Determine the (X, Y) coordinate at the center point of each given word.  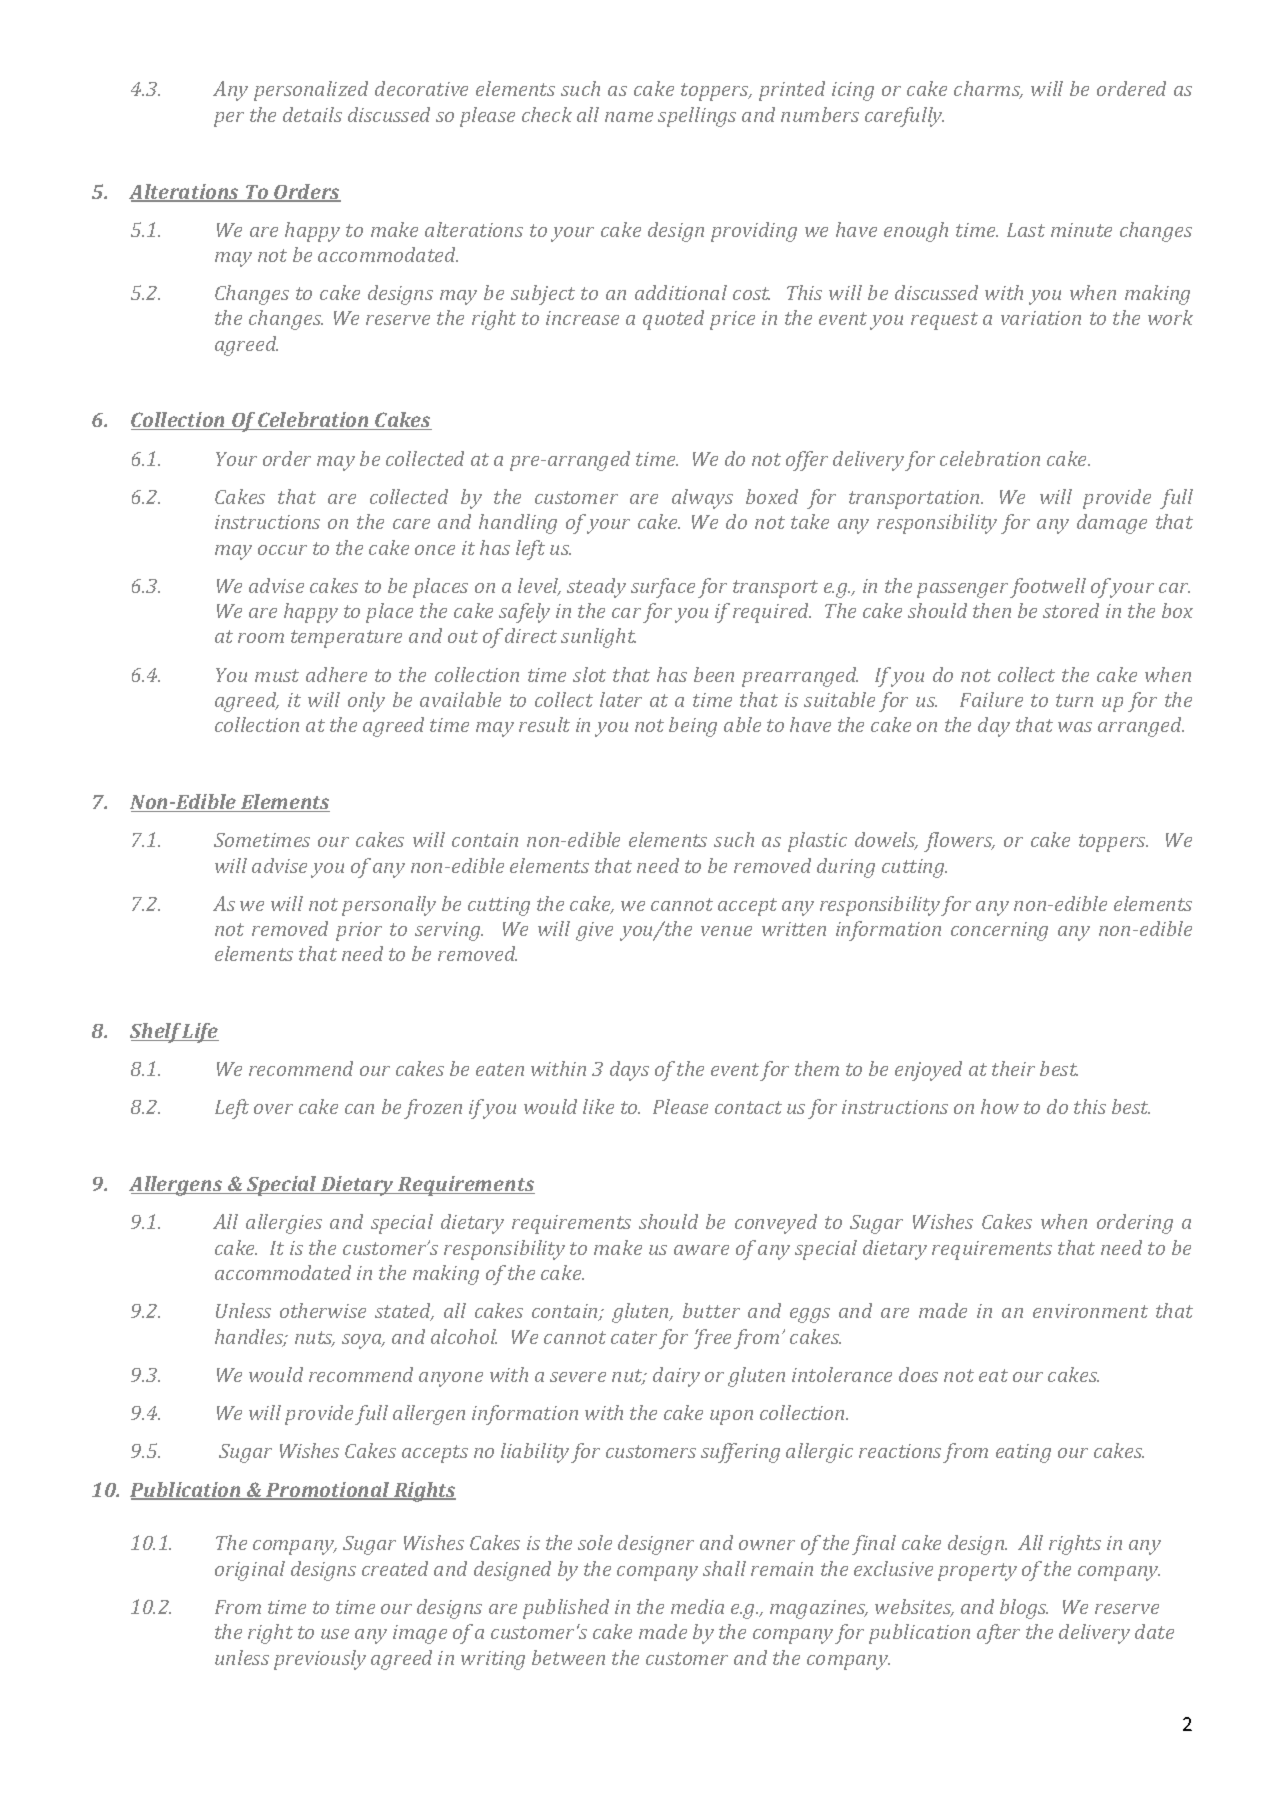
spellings (697, 117)
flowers (959, 842)
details (312, 114)
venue (726, 931)
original (250, 1571)
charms (988, 90)
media (697, 1606)
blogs (1024, 1609)
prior (359, 931)
